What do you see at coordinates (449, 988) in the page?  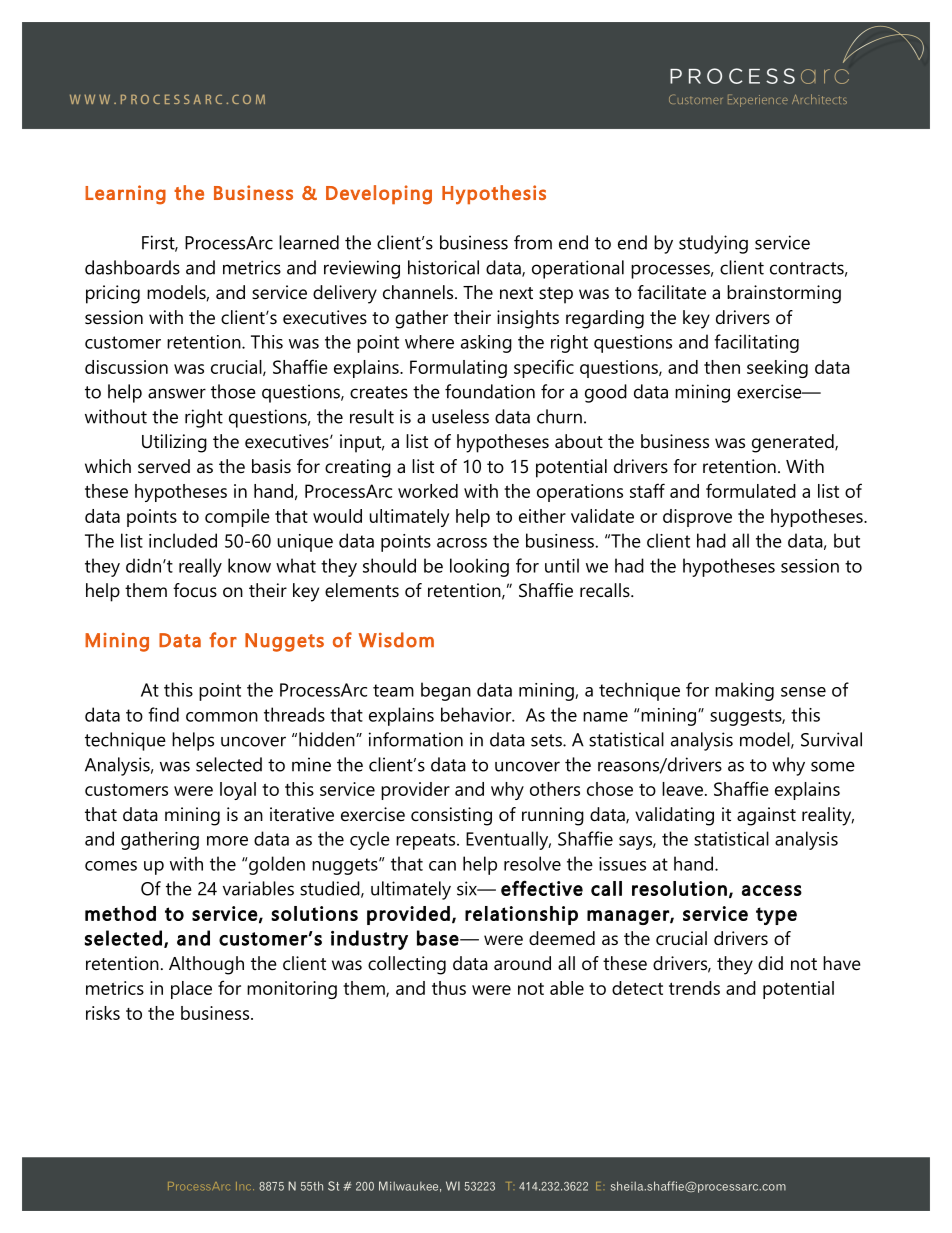 I see `thus` at bounding box center [449, 988].
